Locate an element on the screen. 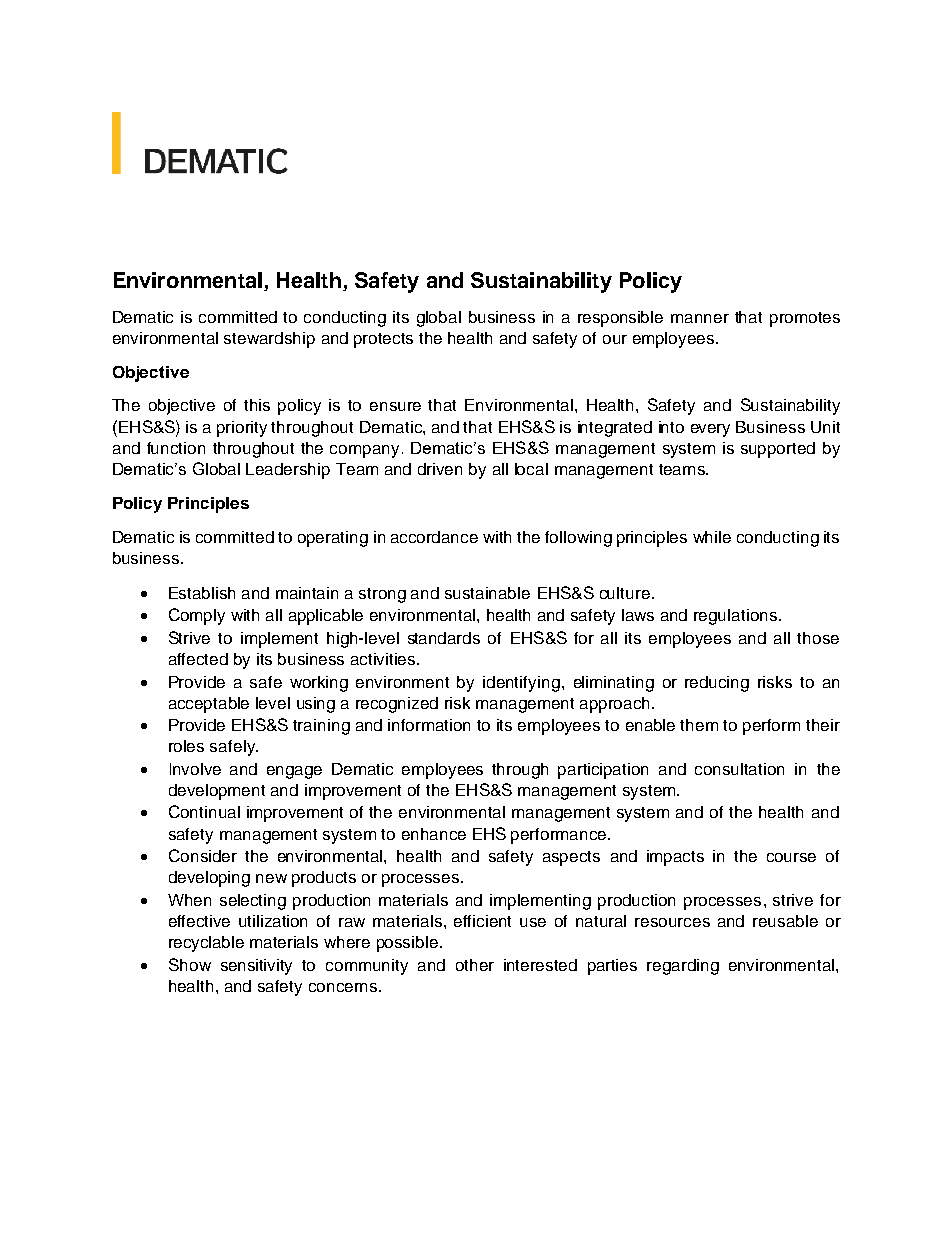 This screenshot has height=1233, width=952. while is located at coordinates (712, 537).
